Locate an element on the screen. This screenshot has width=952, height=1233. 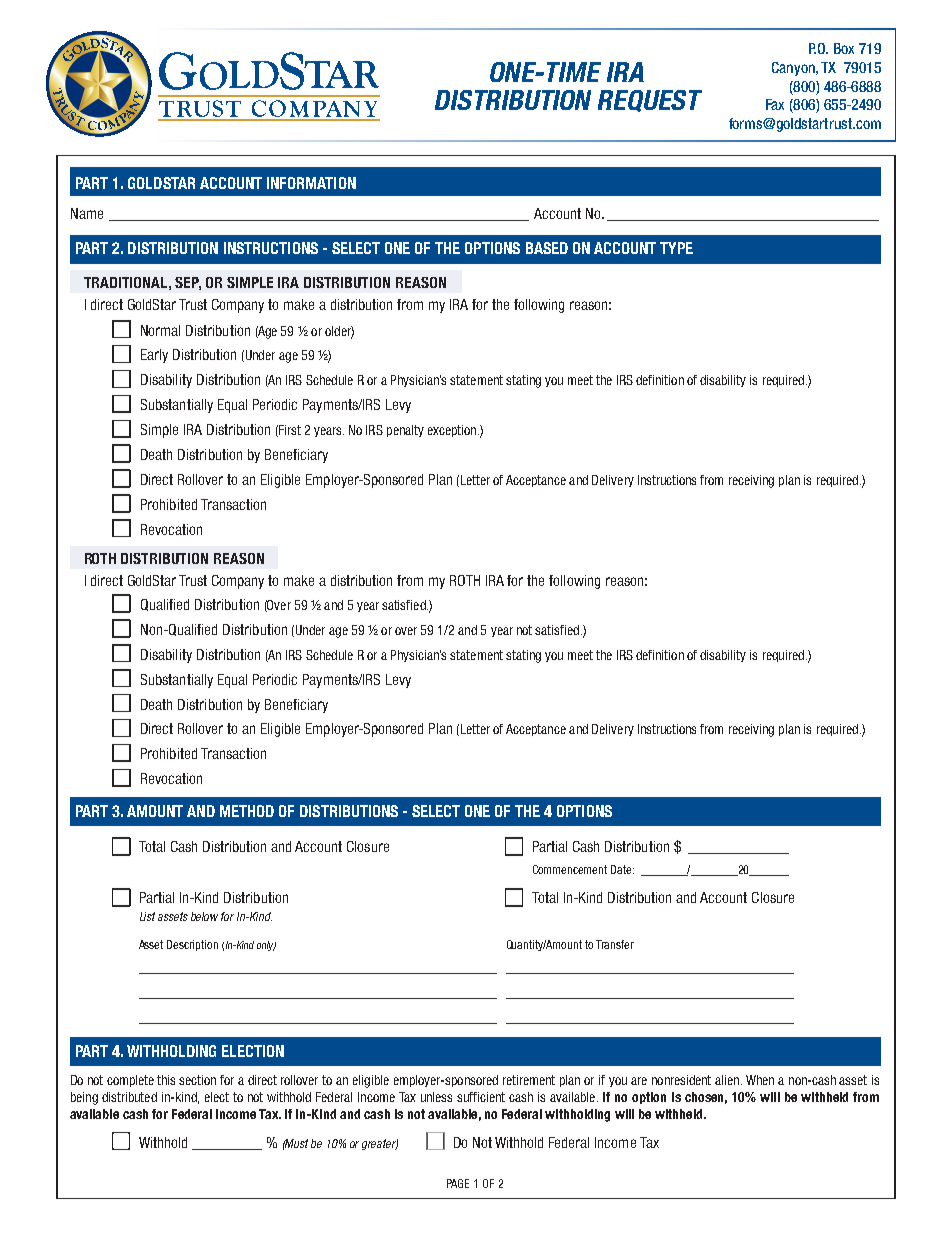
penalty is located at coordinates (405, 431).
